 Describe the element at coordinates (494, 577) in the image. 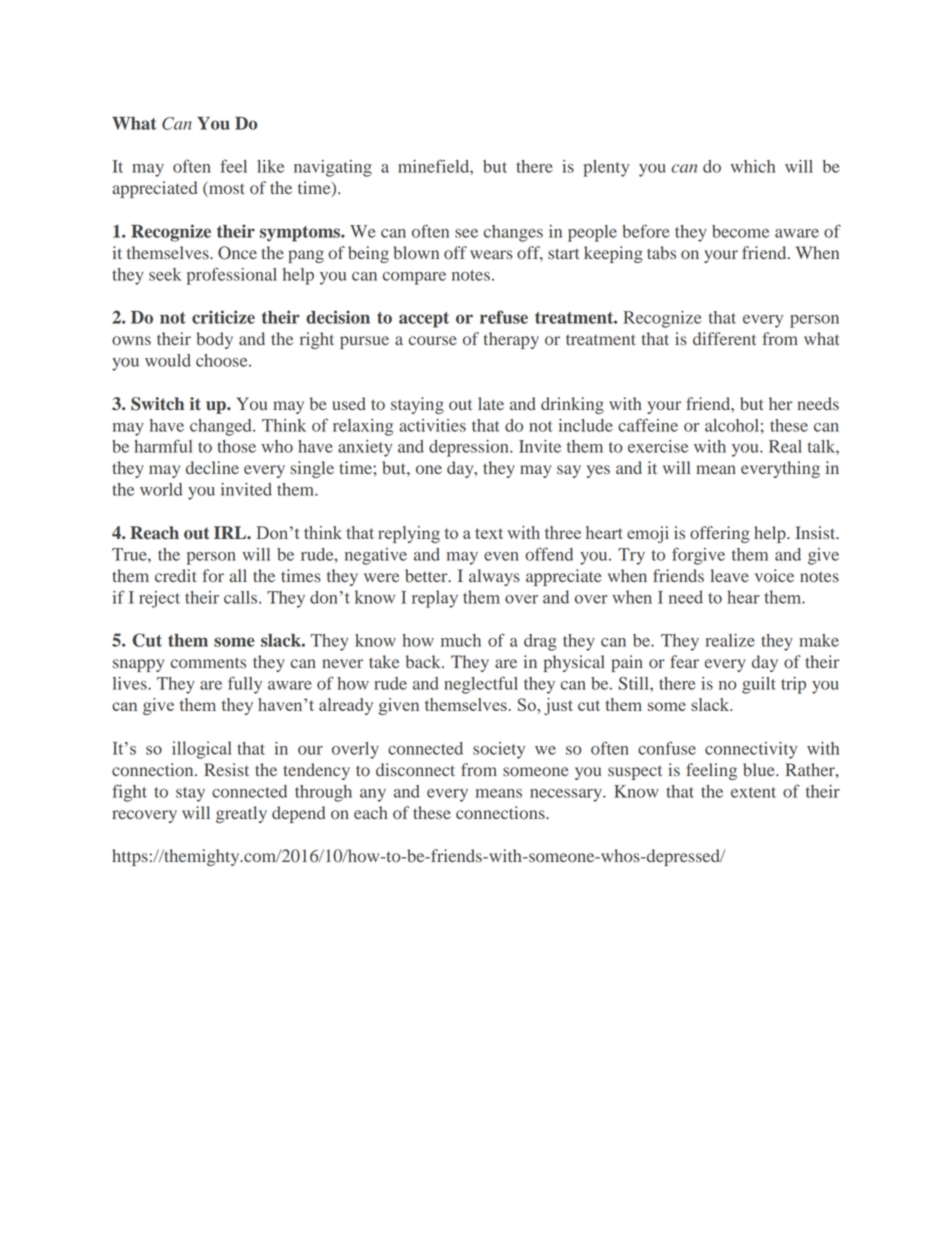

I see `always` at that location.
